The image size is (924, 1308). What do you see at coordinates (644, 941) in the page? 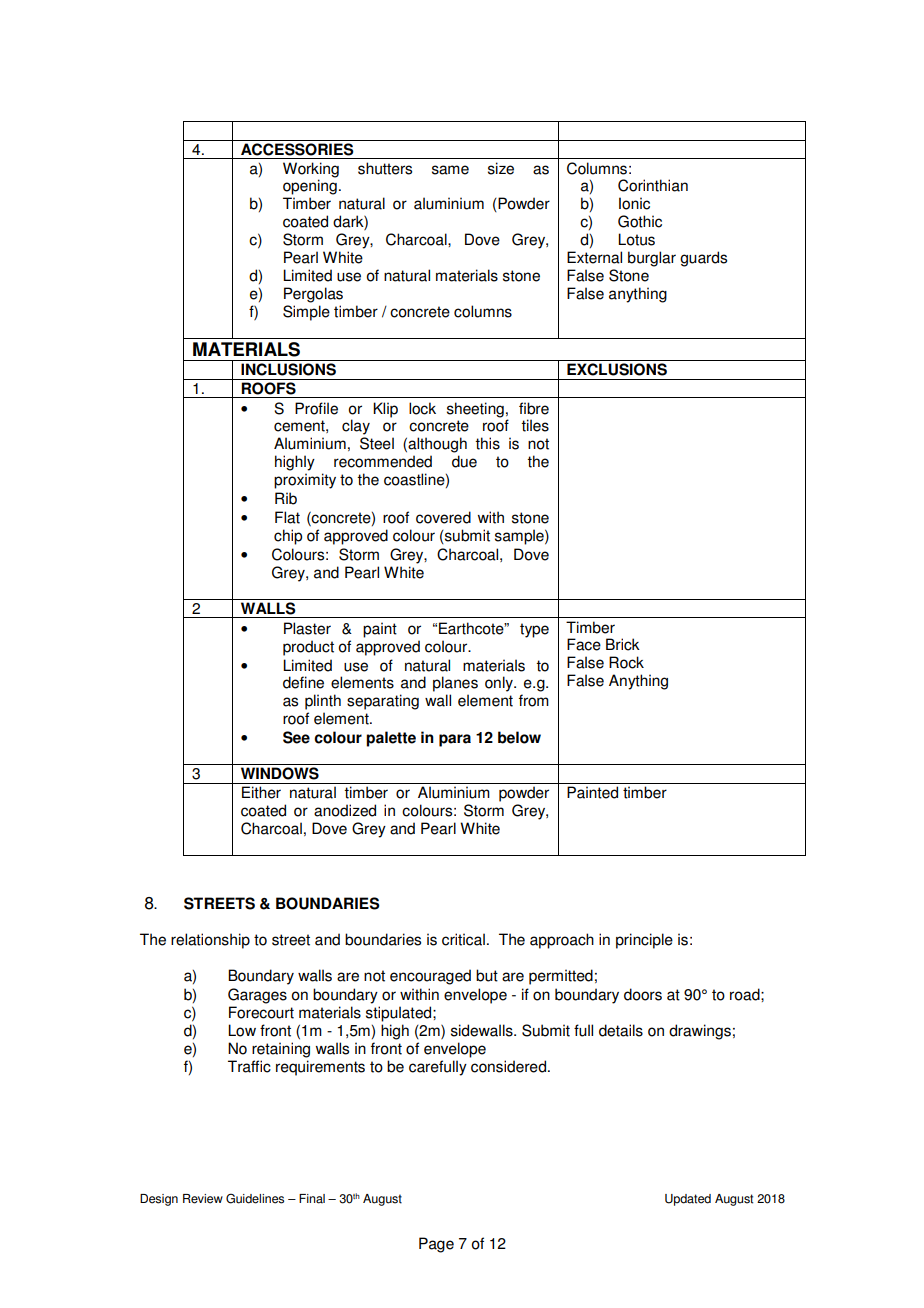
I see `principle` at bounding box center [644, 941].
